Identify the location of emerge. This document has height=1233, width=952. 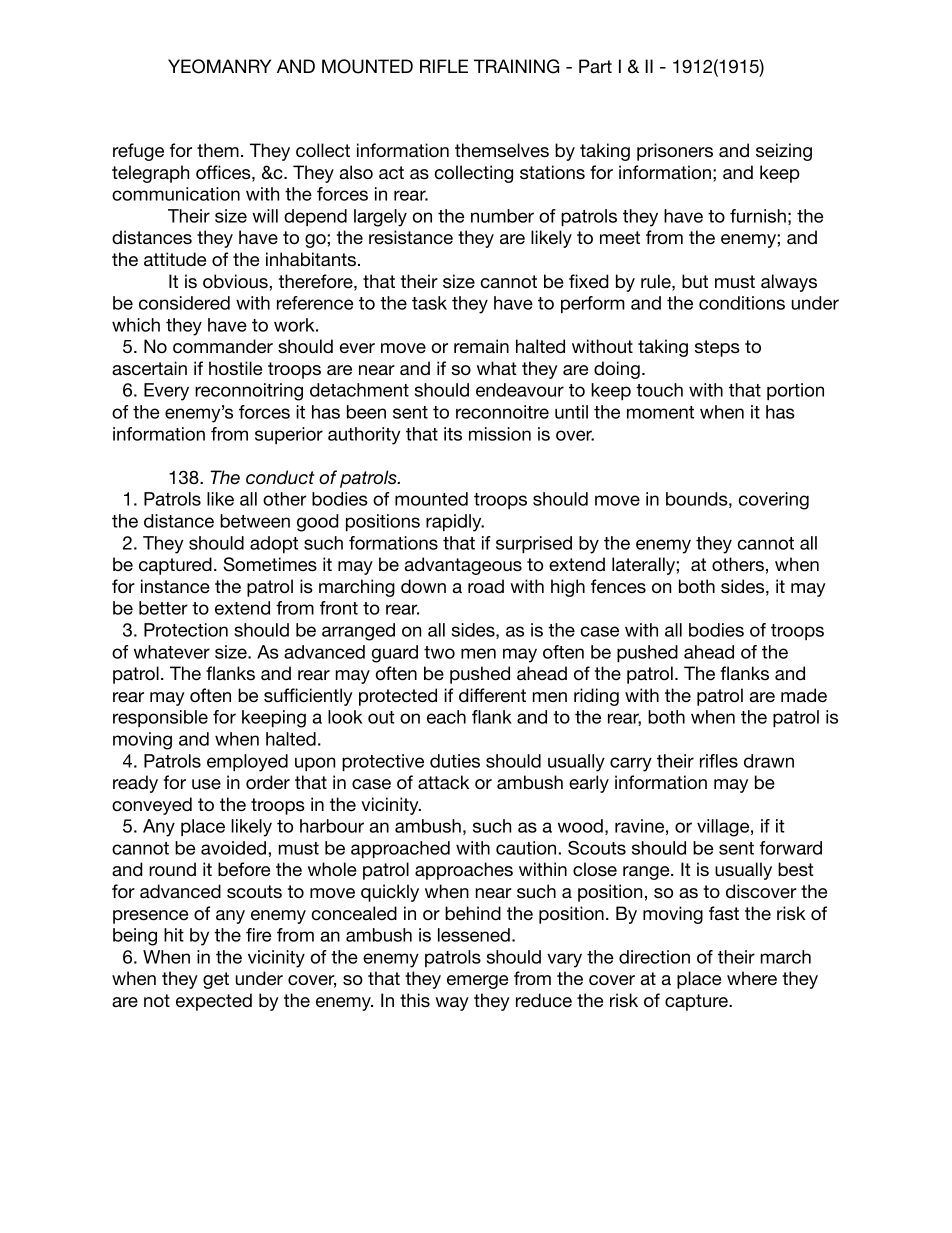
(477, 982).
